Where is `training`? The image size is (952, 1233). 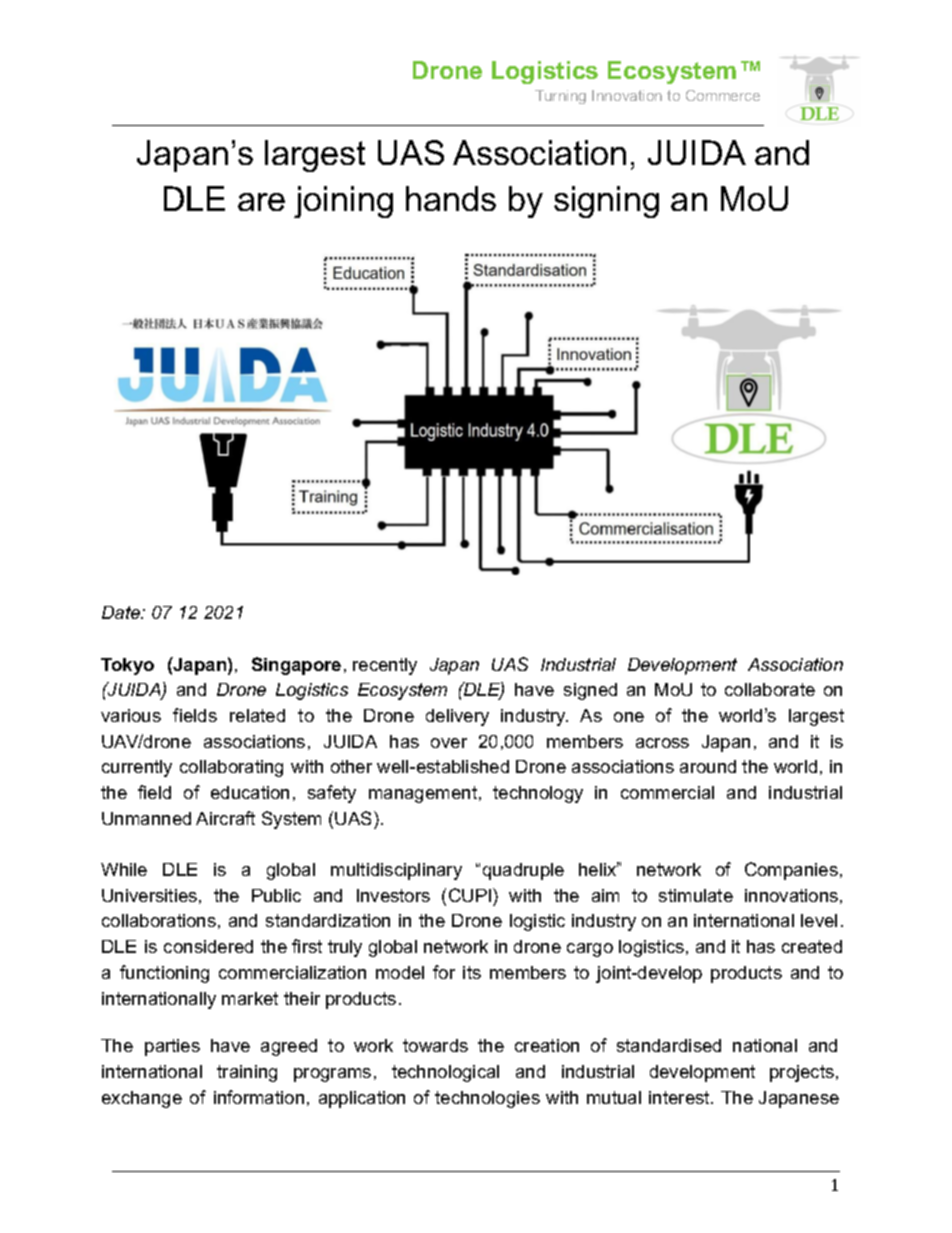
training is located at coordinates (247, 1073).
